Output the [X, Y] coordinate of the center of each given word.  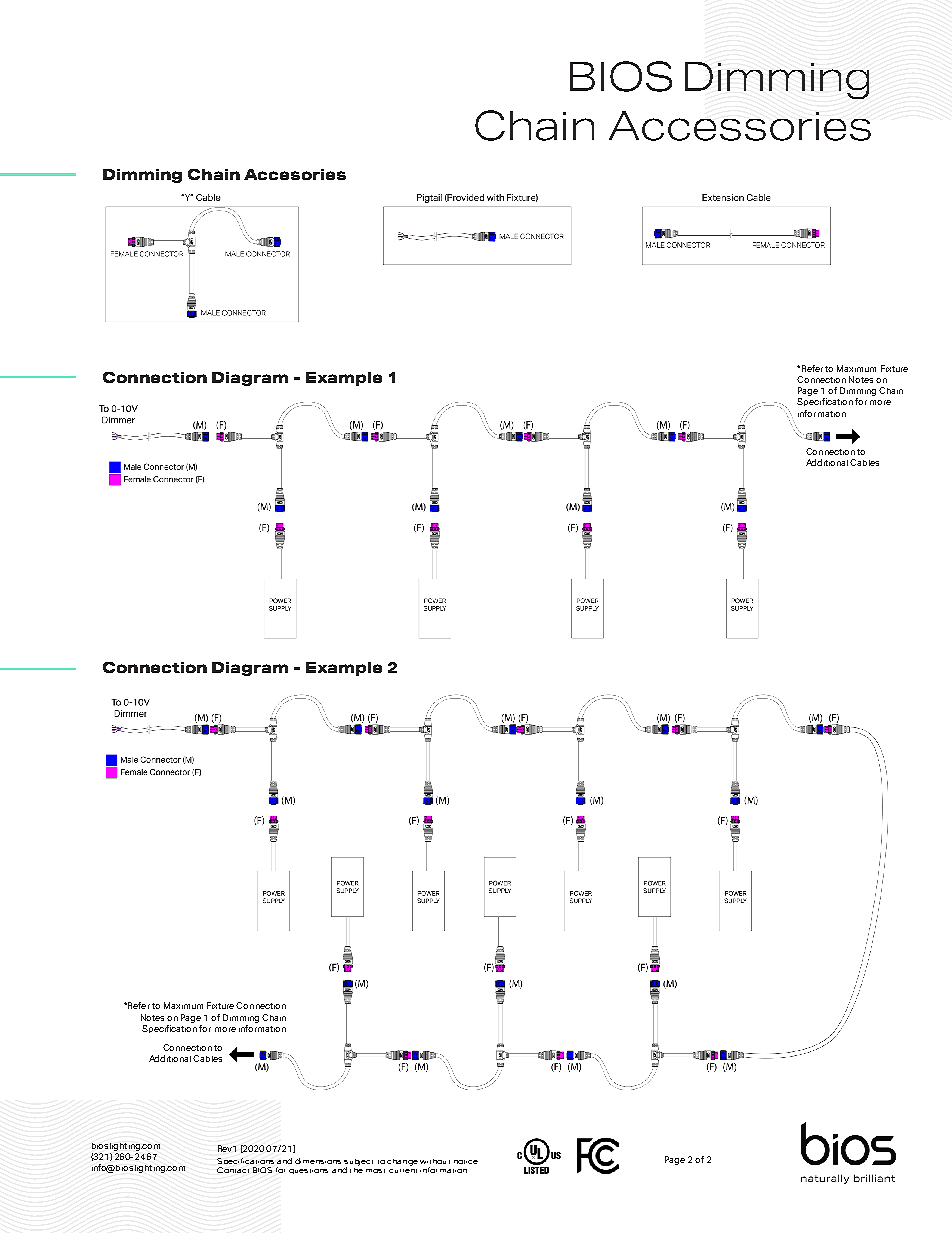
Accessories [740, 126]
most [375, 1171]
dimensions [318, 1161]
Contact [233, 1170]
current [403, 1171]
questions [308, 1171]
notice [466, 1162]
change [402, 1162]
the [356, 1169]
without [435, 1161]
